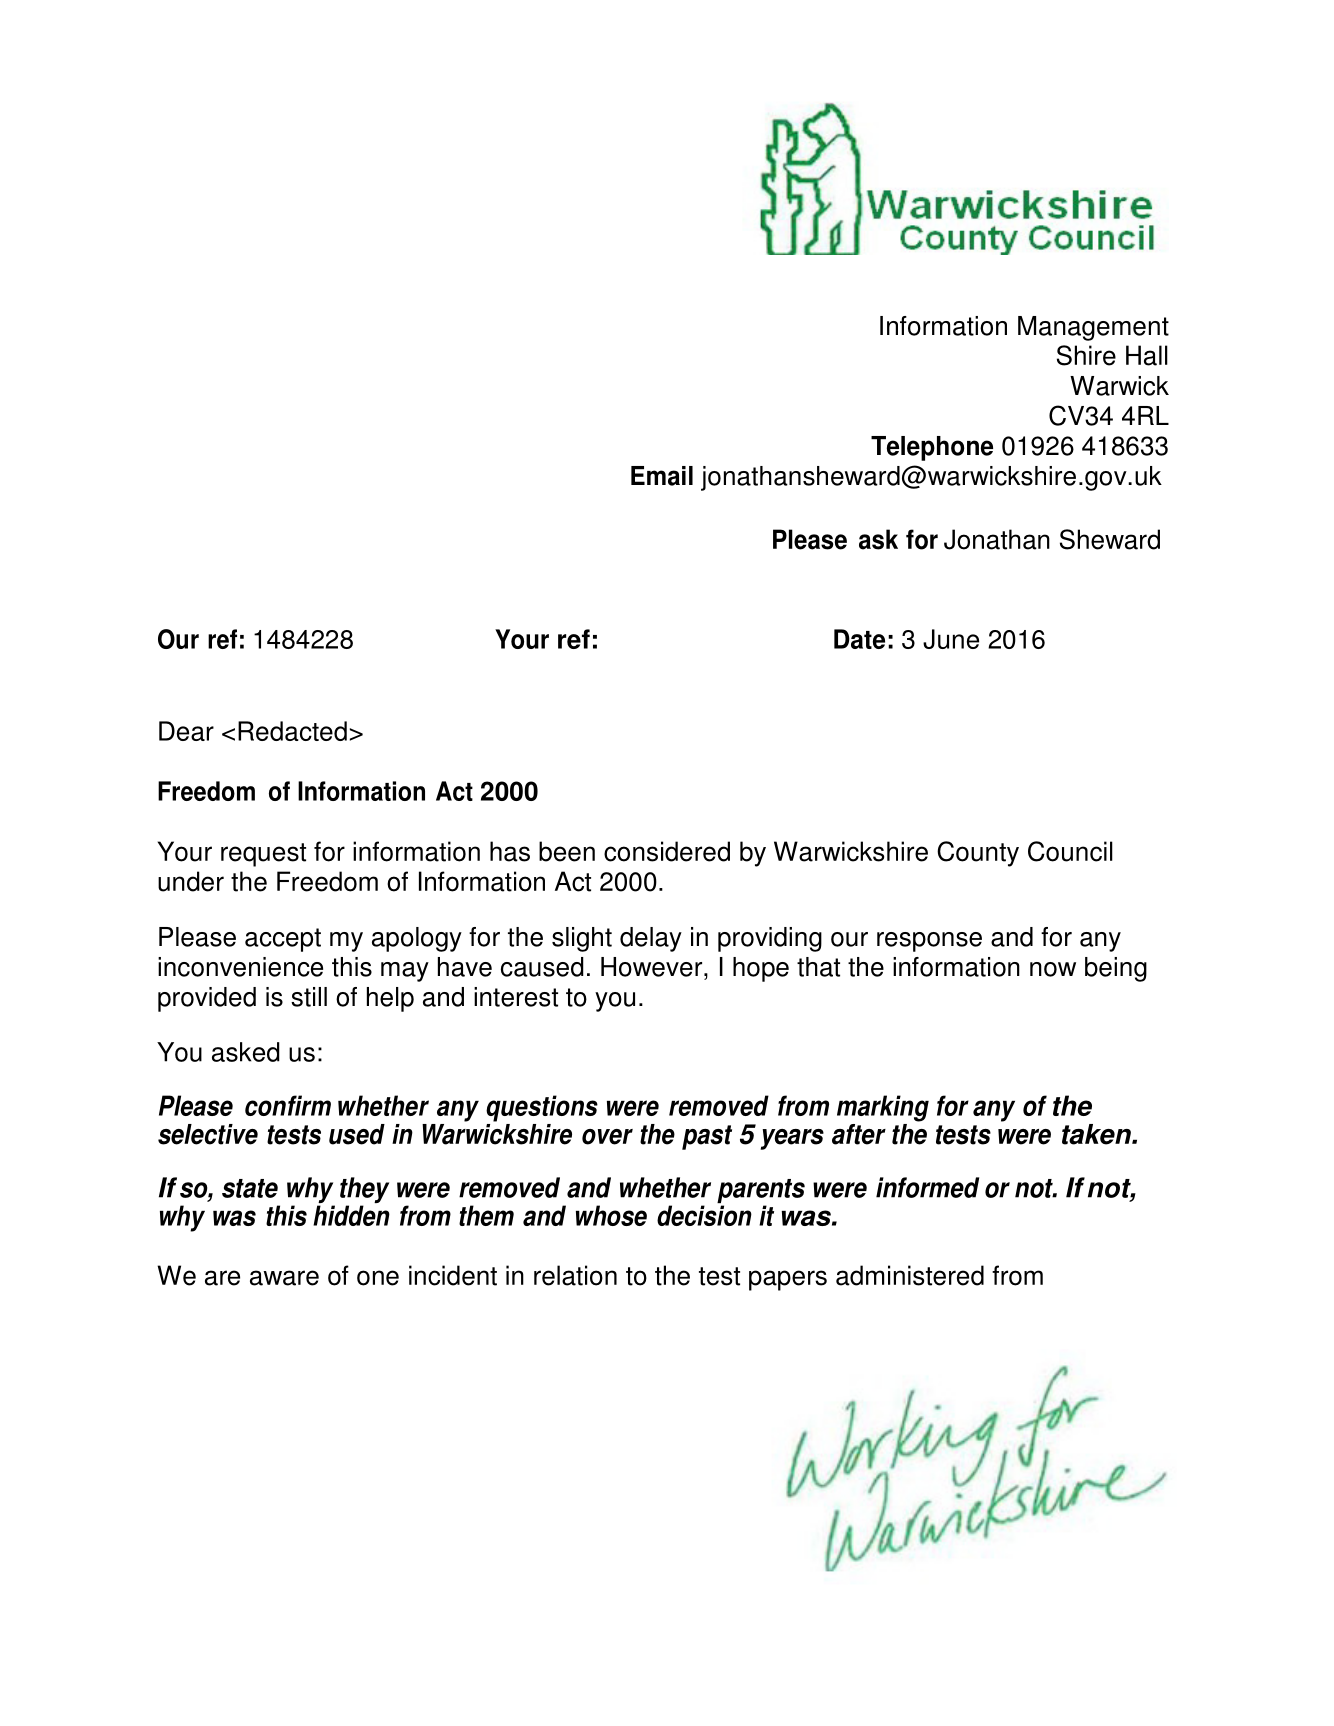 The width and height of the screenshot is (1334, 1726). Describe the element at coordinates (932, 448) in the screenshot. I see `Telephone` at that location.
